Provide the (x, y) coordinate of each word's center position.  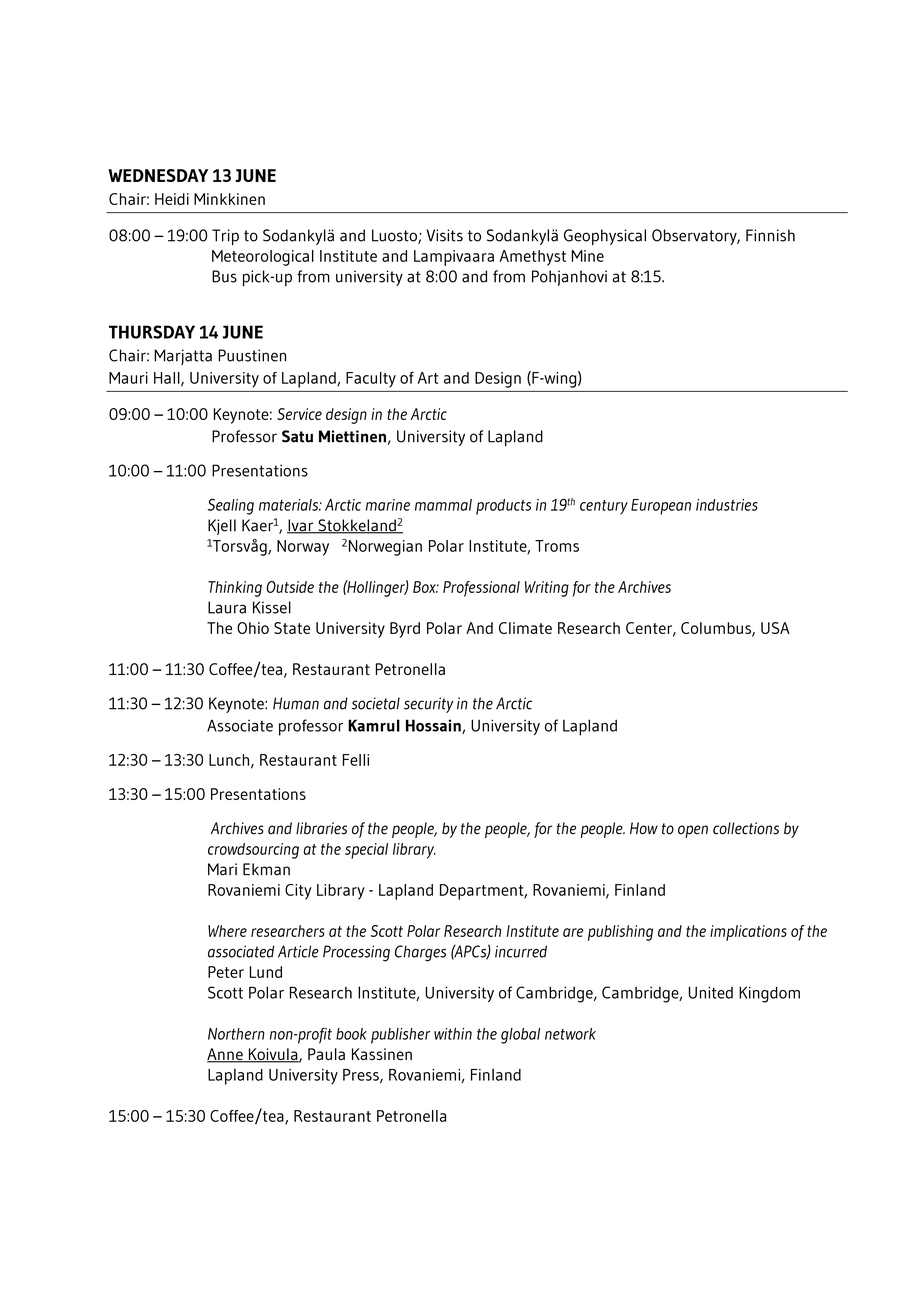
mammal (443, 505)
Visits (444, 235)
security (429, 705)
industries (727, 505)
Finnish (770, 235)
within (453, 1034)
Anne (226, 1055)
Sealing (231, 506)
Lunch (230, 761)
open (693, 831)
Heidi (172, 199)
